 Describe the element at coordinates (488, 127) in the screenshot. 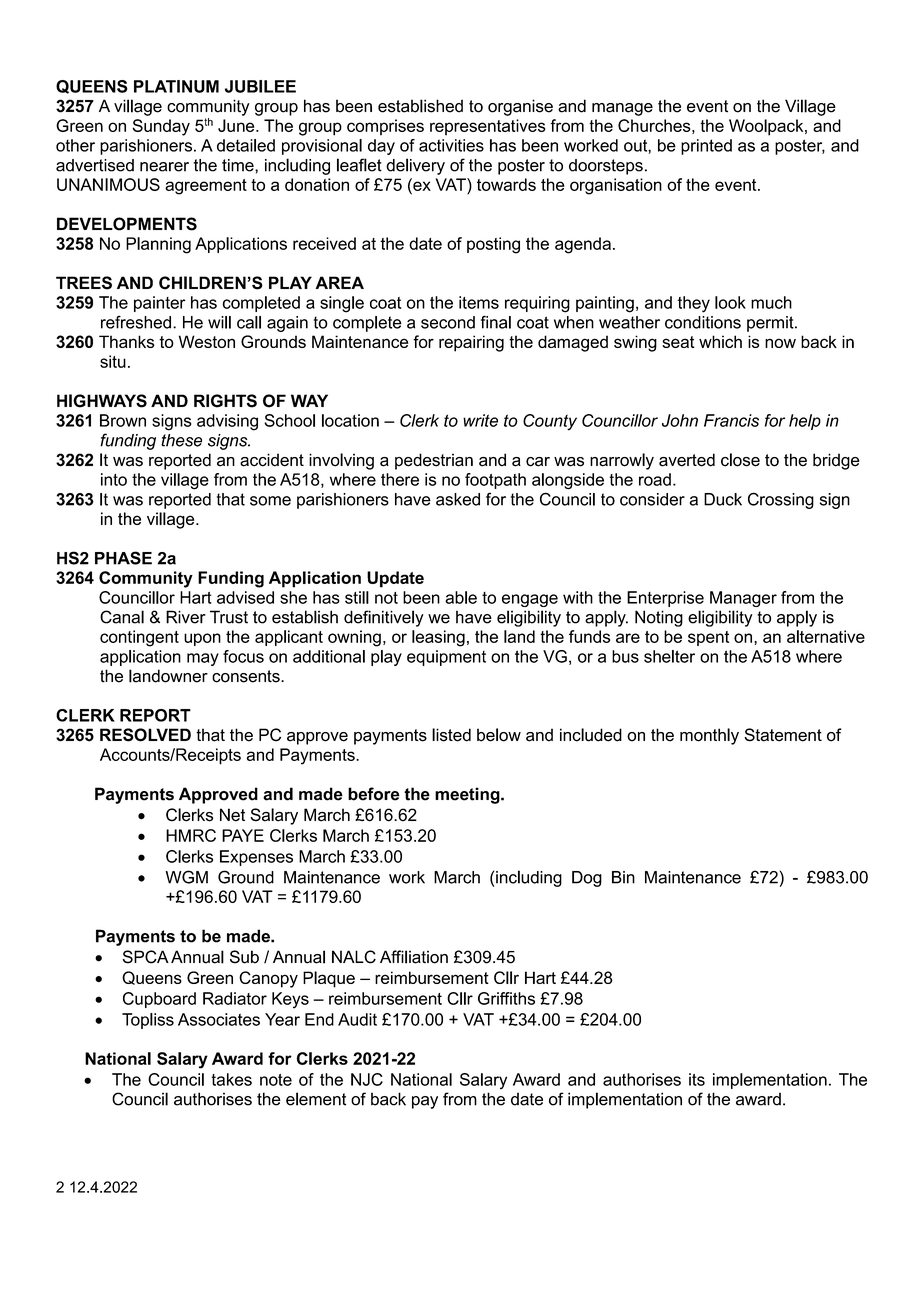

I see `representatives` at that location.
